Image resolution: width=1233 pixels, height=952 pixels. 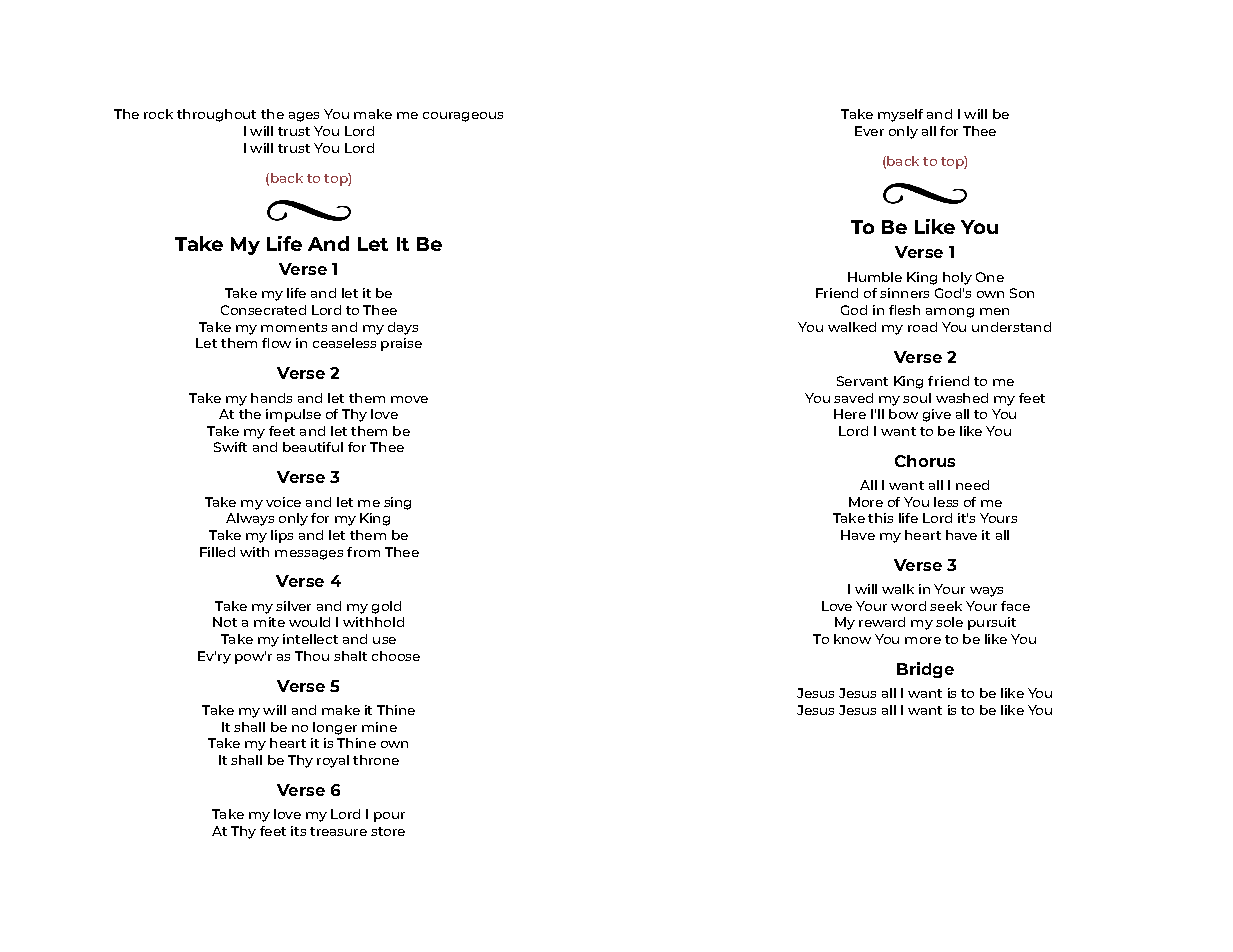 I want to click on sole, so click(x=949, y=622).
